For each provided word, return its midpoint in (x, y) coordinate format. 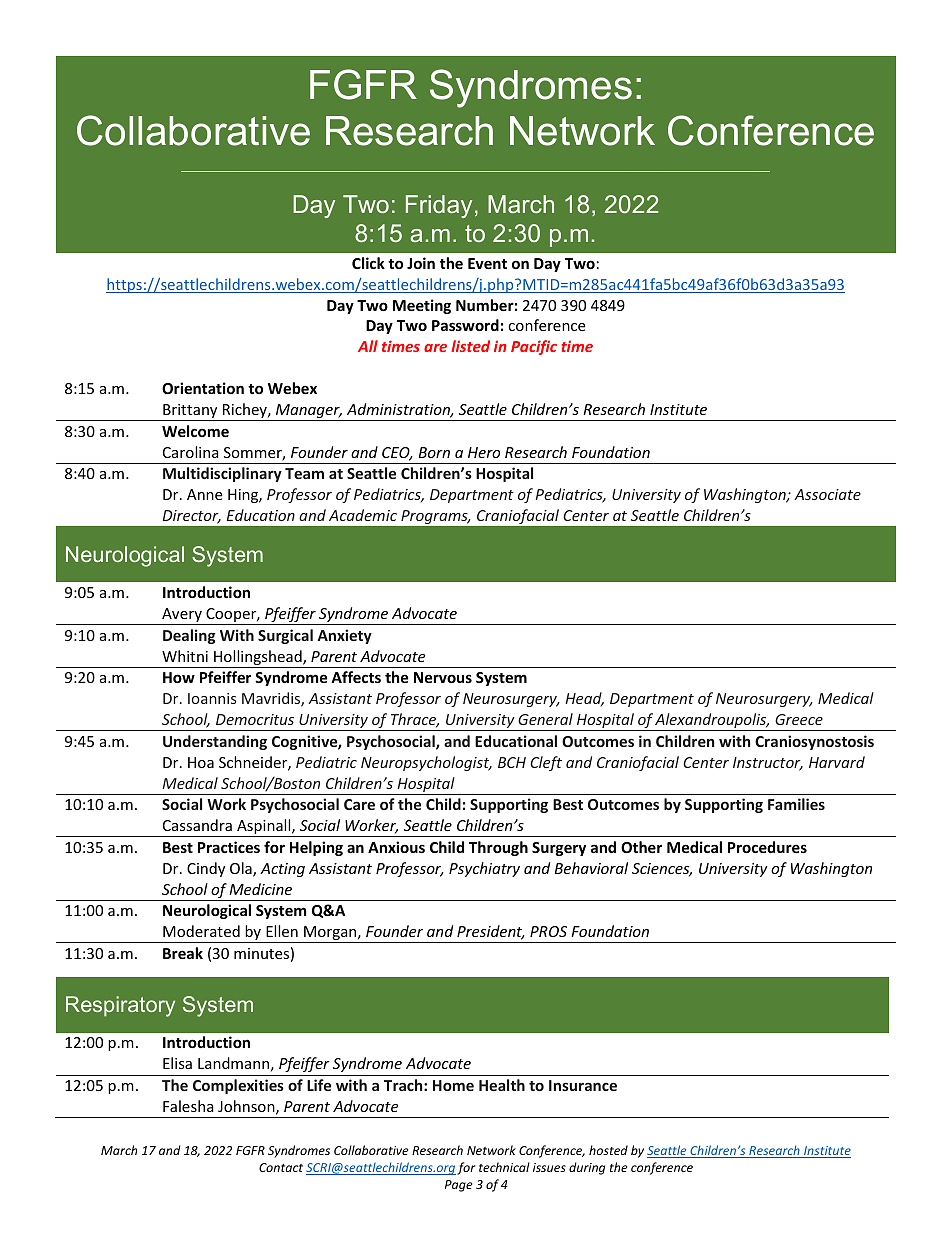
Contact (281, 1167)
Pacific (534, 347)
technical (504, 1167)
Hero (484, 452)
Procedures (767, 847)
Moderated (201, 931)
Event (487, 263)
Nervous (443, 677)
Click (368, 263)
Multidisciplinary (222, 474)
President (491, 932)
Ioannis (212, 698)
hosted (608, 1150)
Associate (827, 494)
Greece (799, 719)
